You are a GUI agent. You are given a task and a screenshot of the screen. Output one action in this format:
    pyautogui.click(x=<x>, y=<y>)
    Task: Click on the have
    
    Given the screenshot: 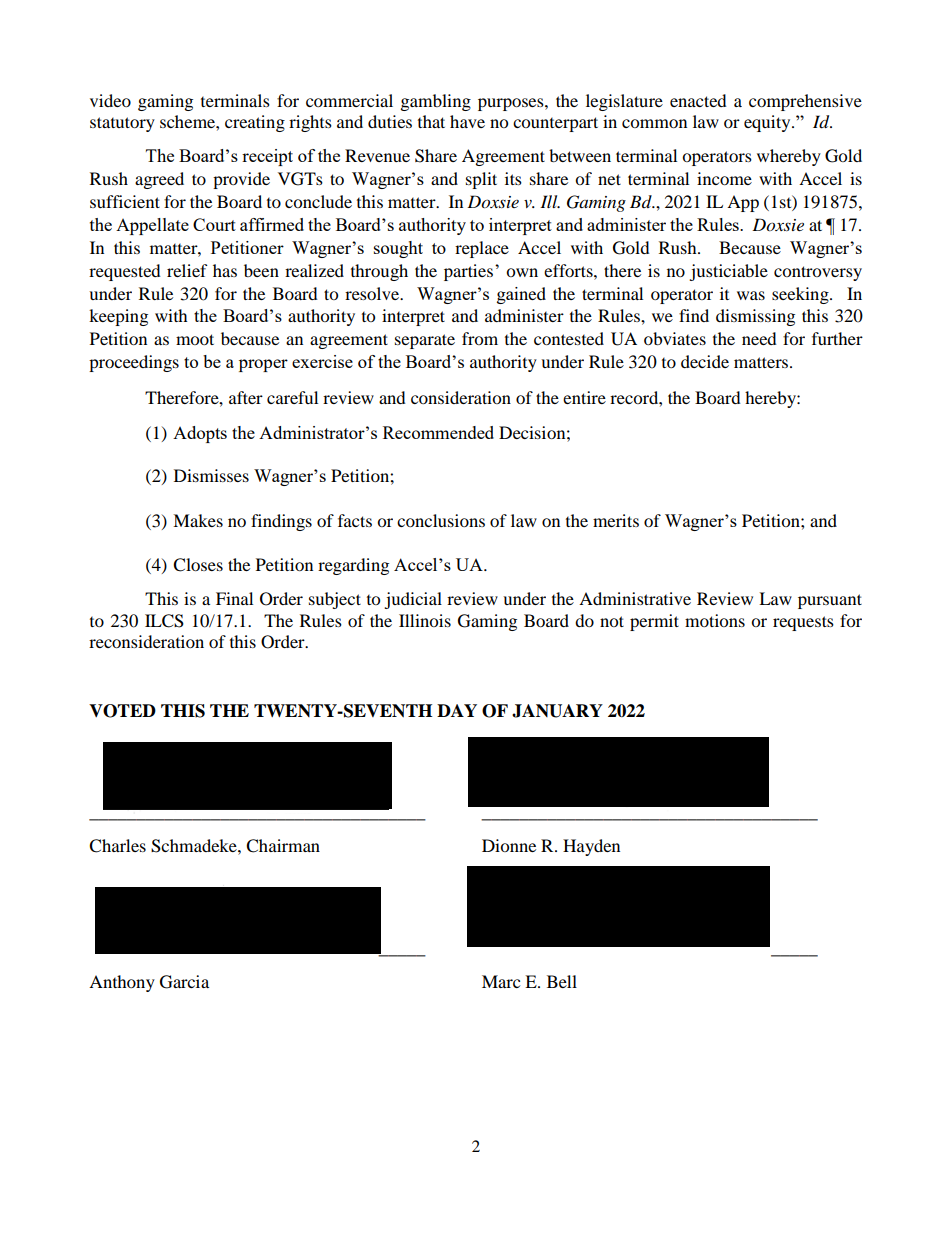 What is the action you would take?
    pyautogui.click(x=467, y=121)
